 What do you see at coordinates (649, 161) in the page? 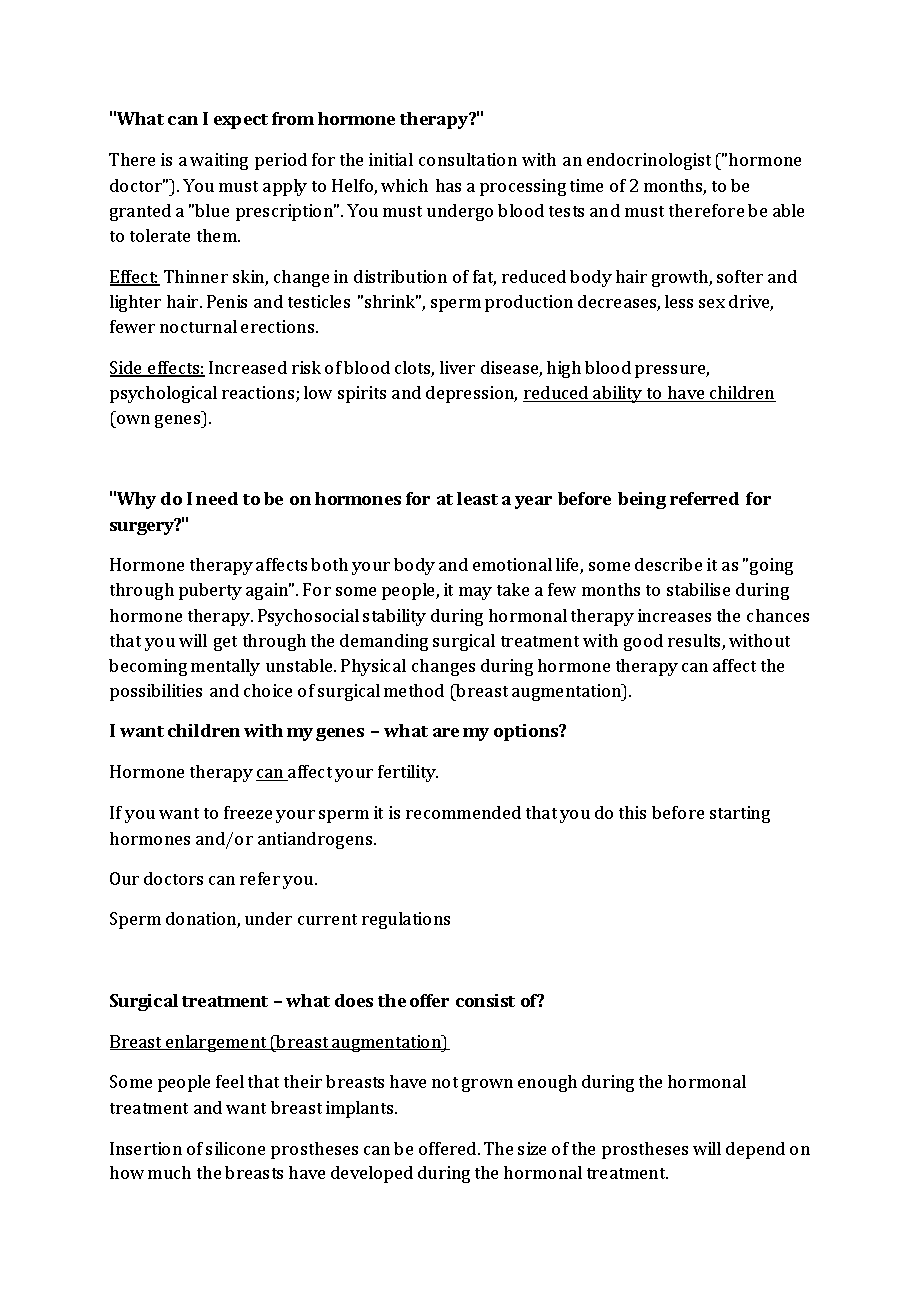
I see `endocrinologist` at bounding box center [649, 161].
